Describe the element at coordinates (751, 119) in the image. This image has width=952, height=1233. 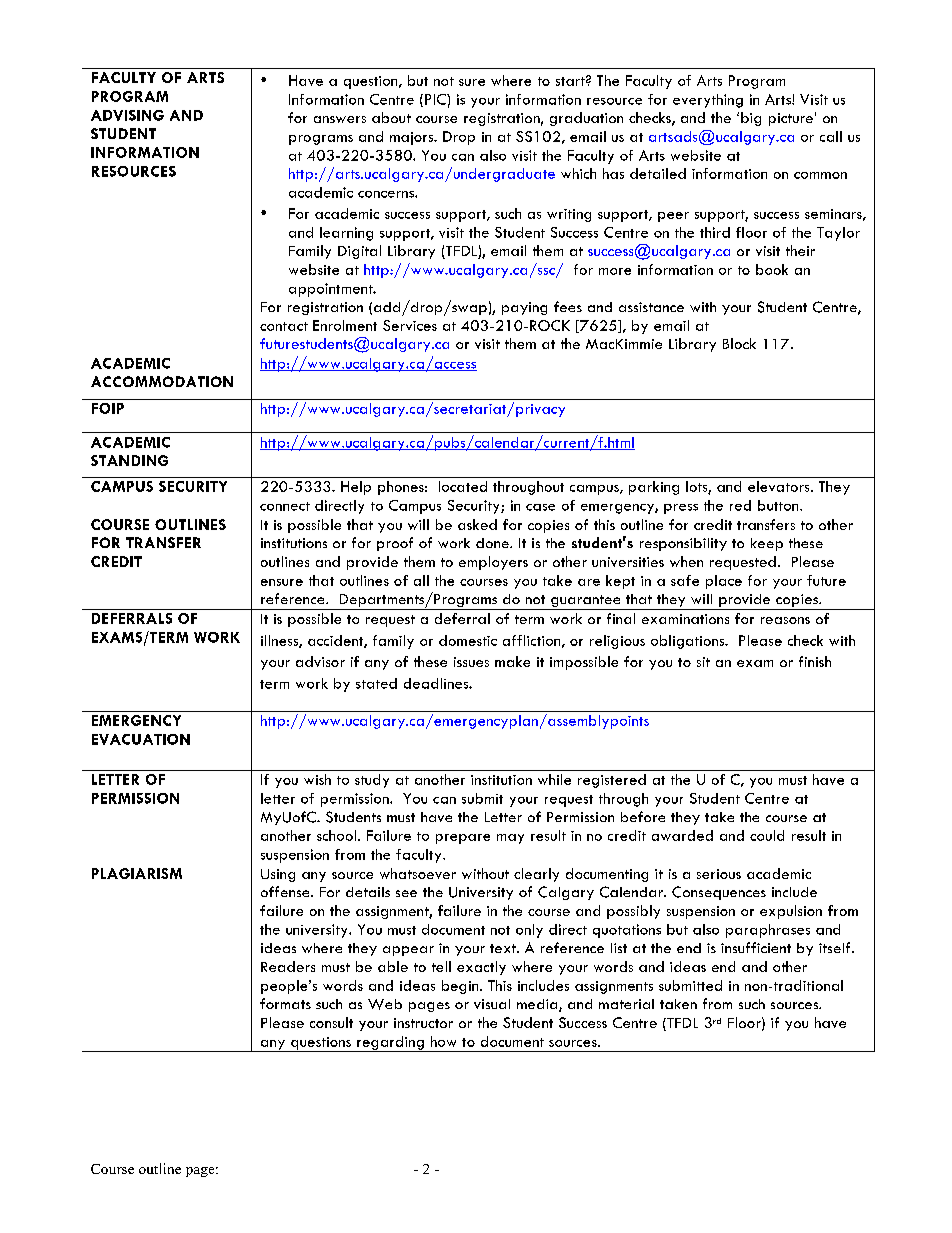
I see `big` at that location.
